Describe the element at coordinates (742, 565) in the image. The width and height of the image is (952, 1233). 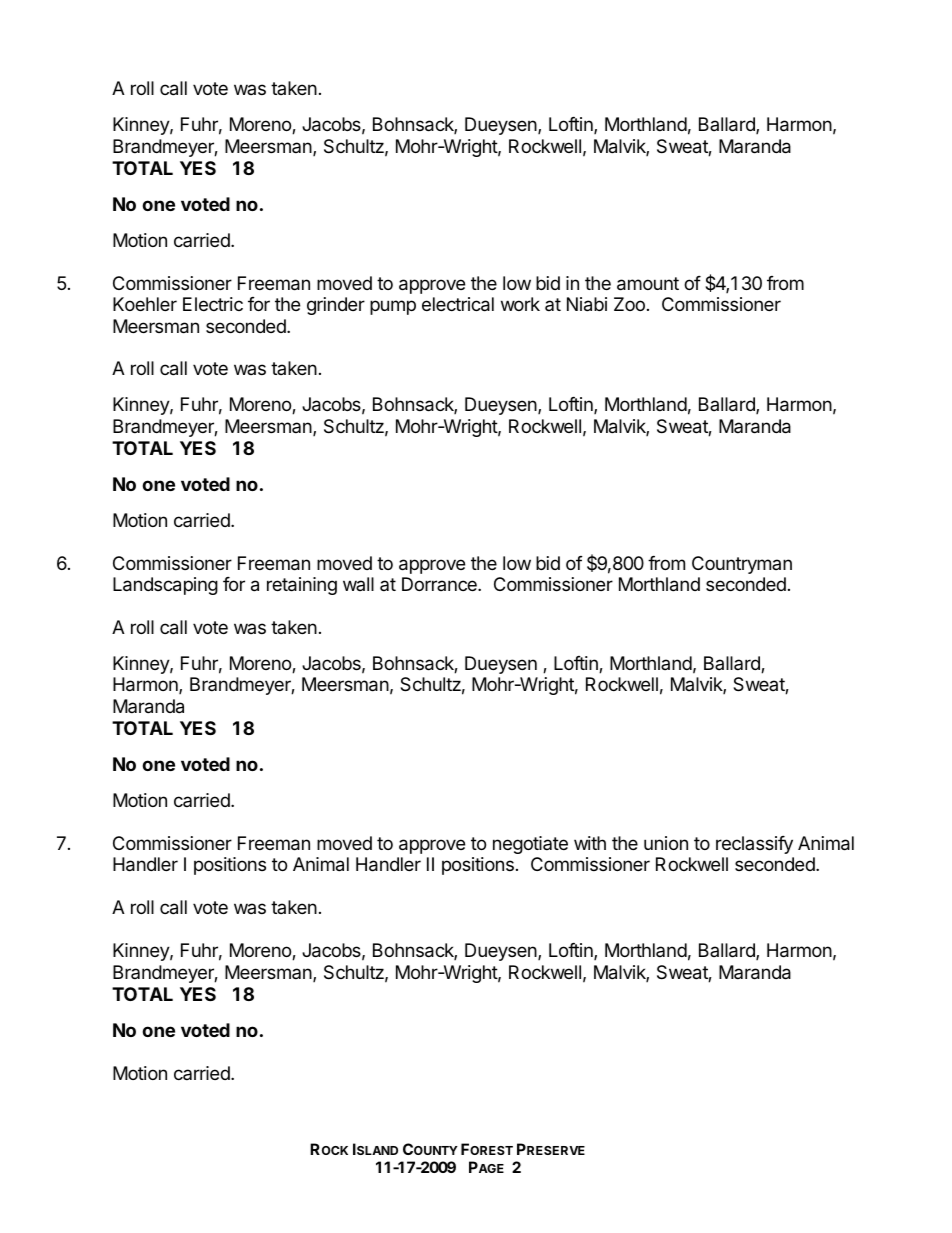
I see `Countryman` at that location.
